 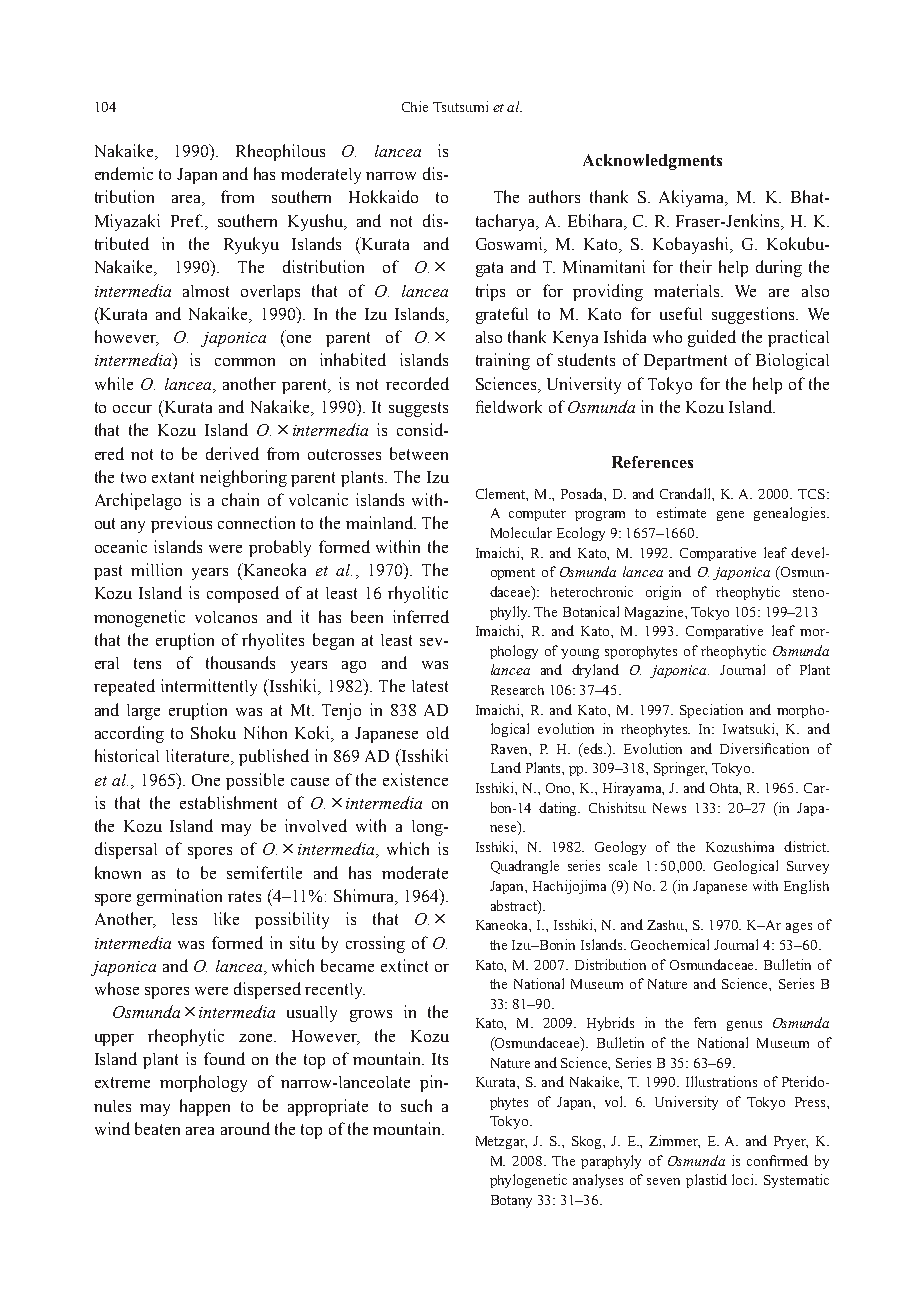 What do you see at coordinates (132, 409) in the screenshot?
I see `occur` at bounding box center [132, 409].
